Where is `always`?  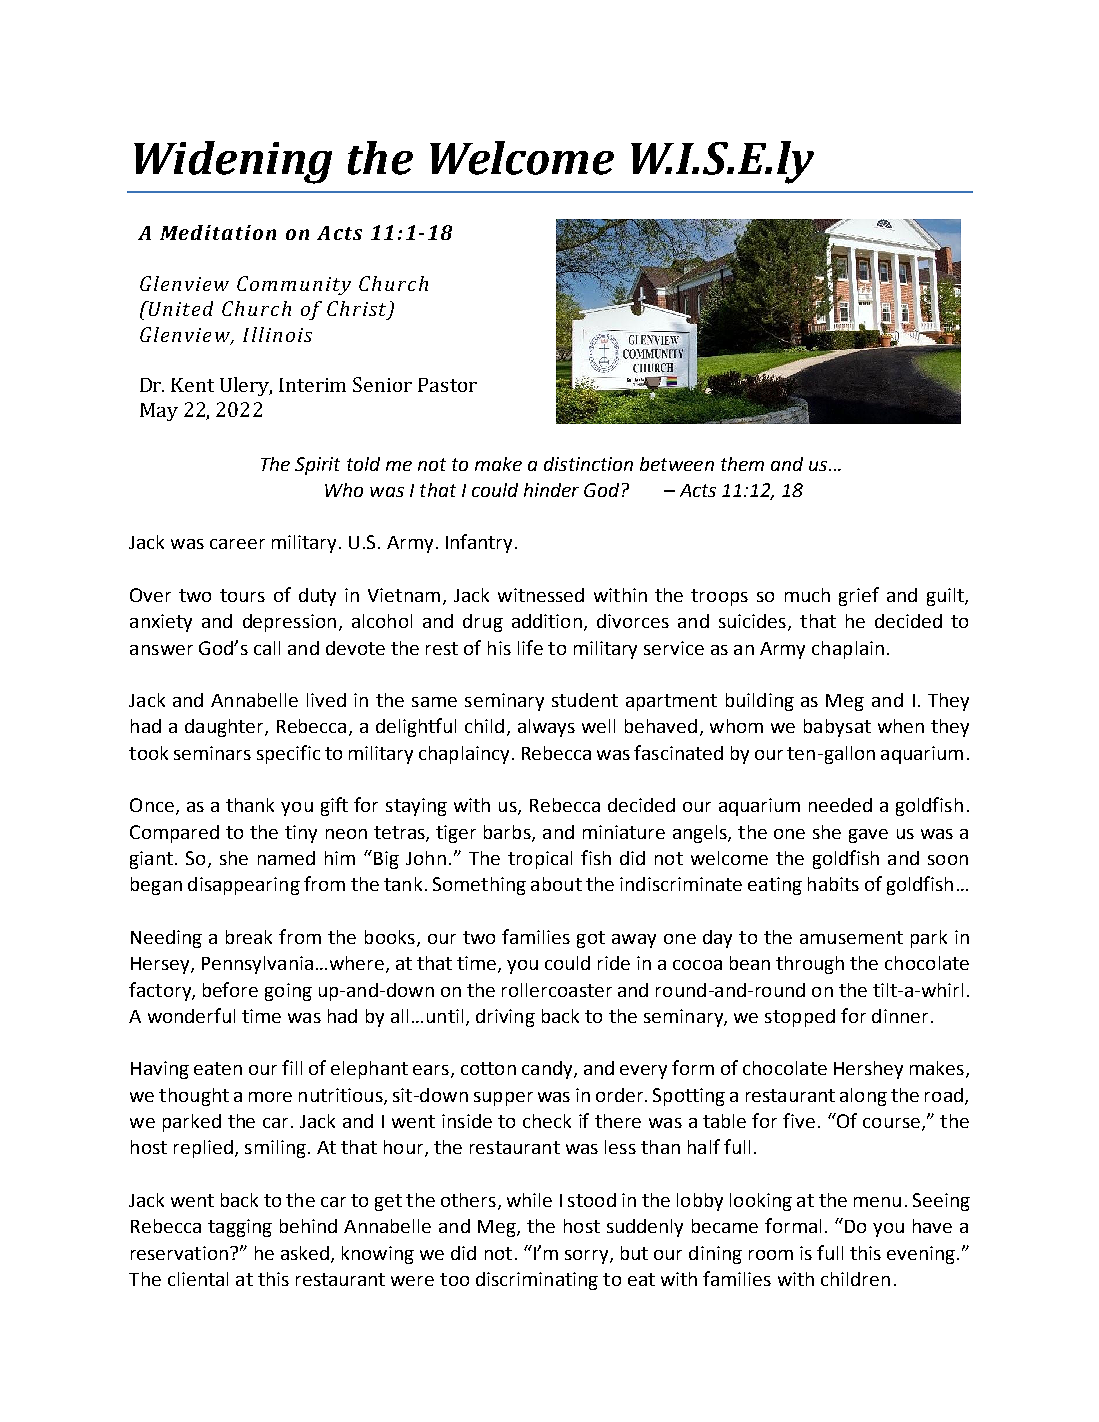 always is located at coordinates (546, 728).
